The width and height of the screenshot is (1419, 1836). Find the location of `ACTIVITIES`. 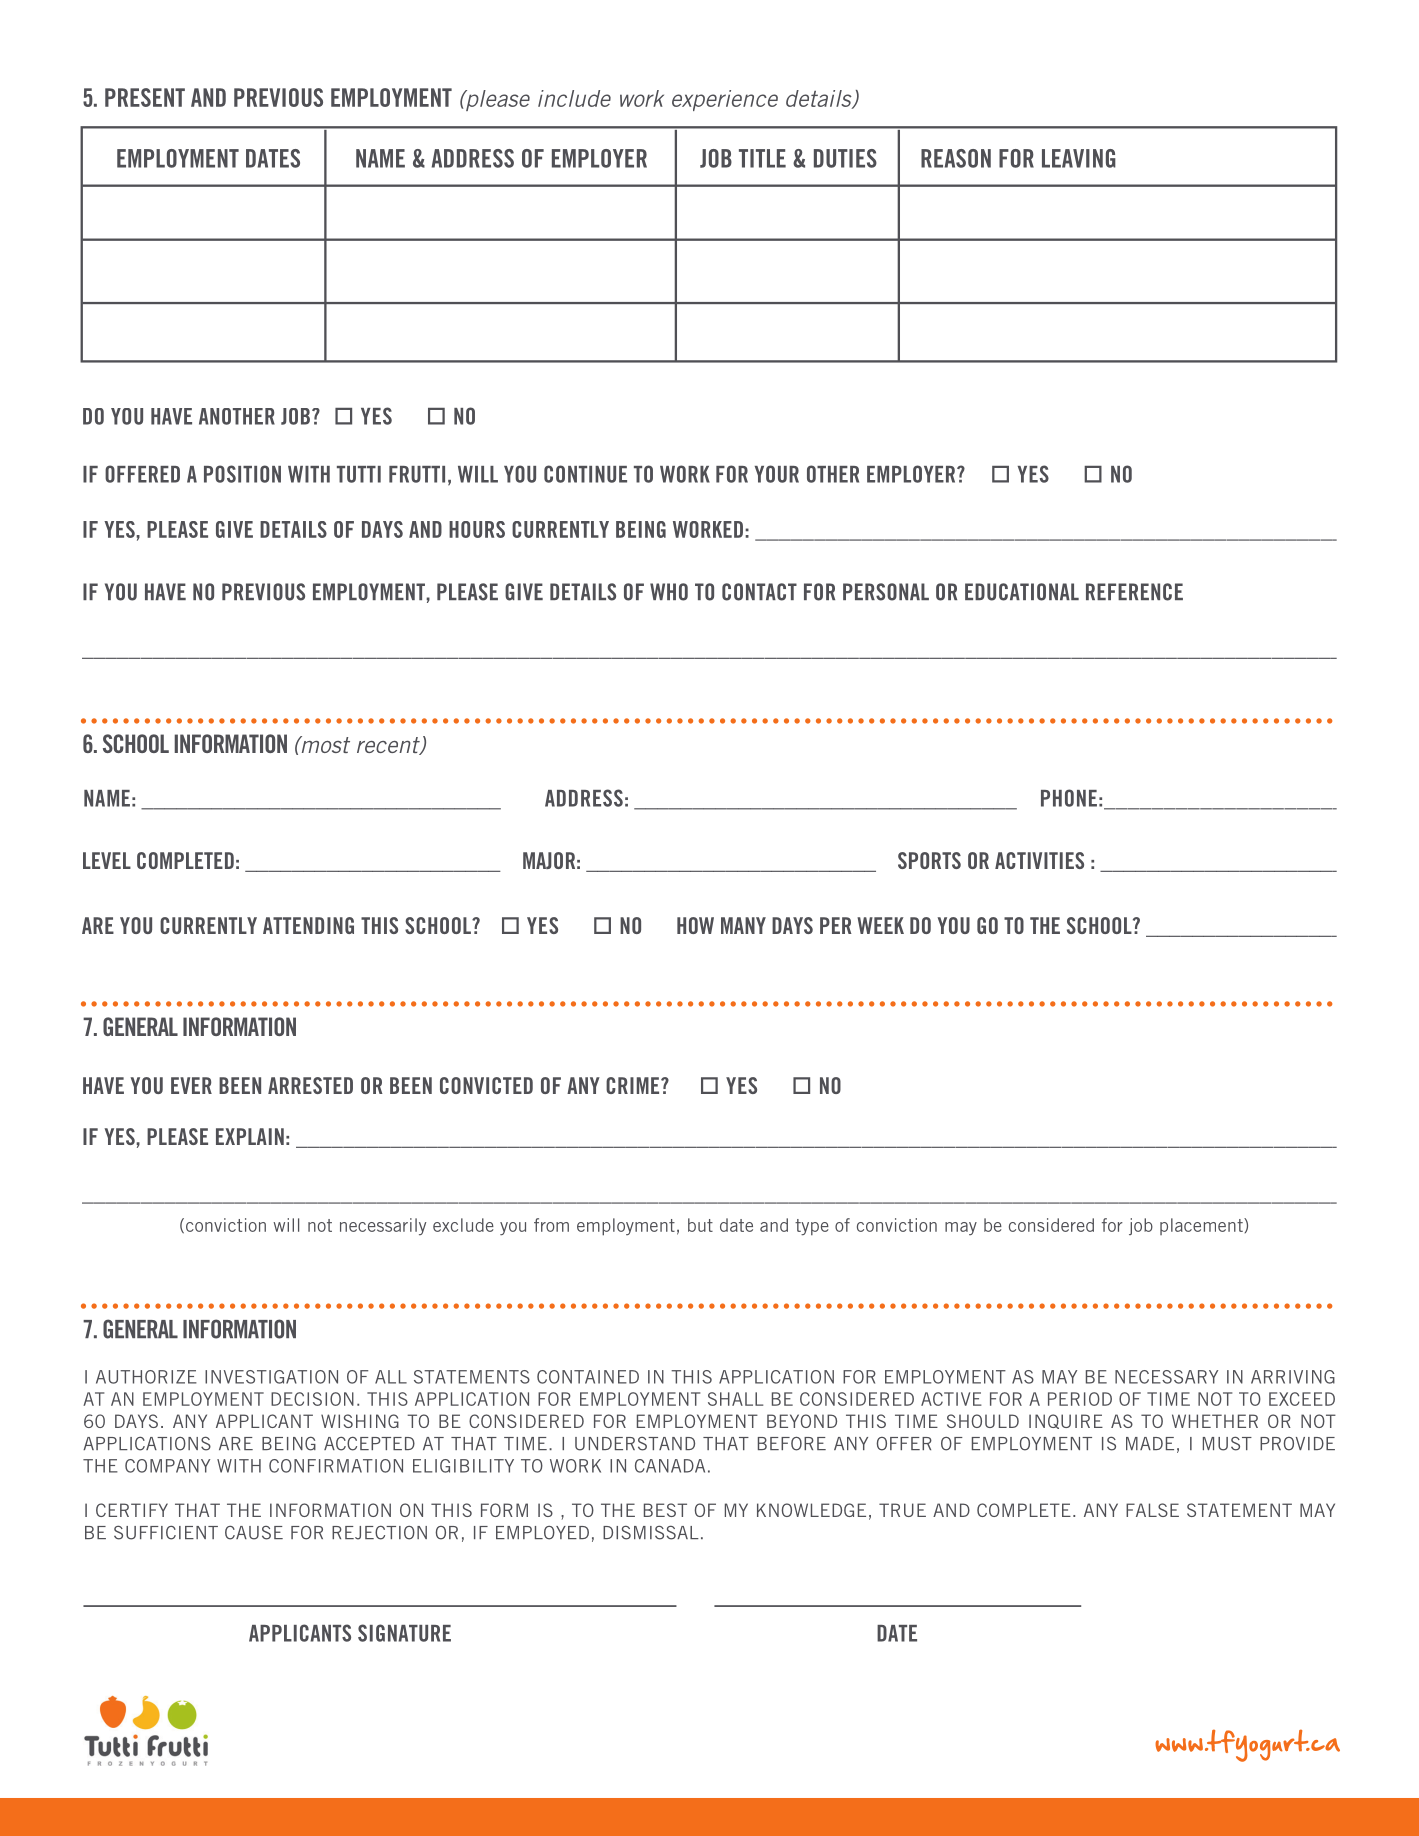

ACTIVITIES is located at coordinates (1039, 860).
